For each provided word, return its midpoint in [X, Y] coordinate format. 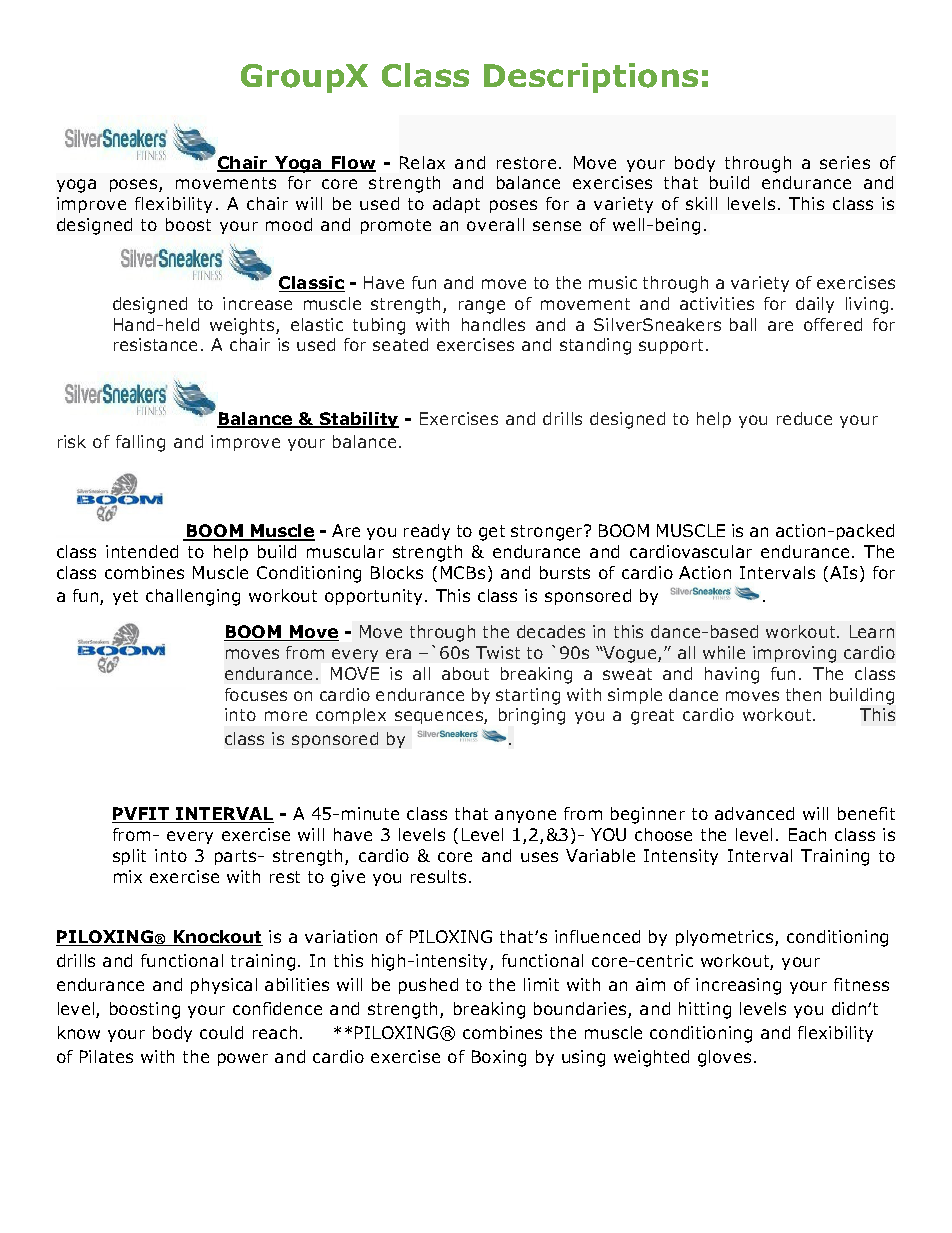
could [221, 1032]
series [845, 162]
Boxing [499, 1058]
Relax [422, 162]
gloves [724, 1058]
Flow [353, 164]
